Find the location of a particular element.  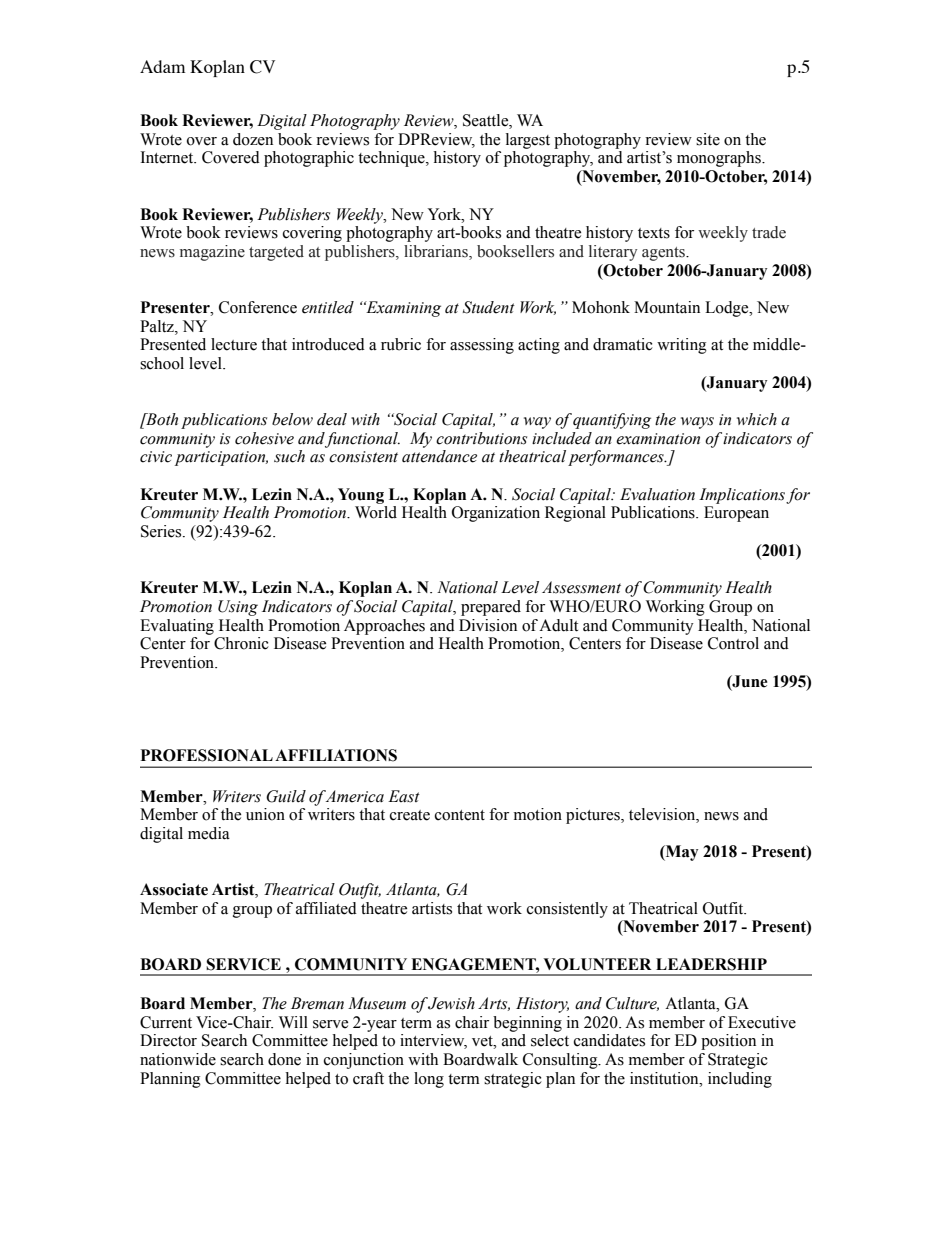

Using is located at coordinates (238, 608).
